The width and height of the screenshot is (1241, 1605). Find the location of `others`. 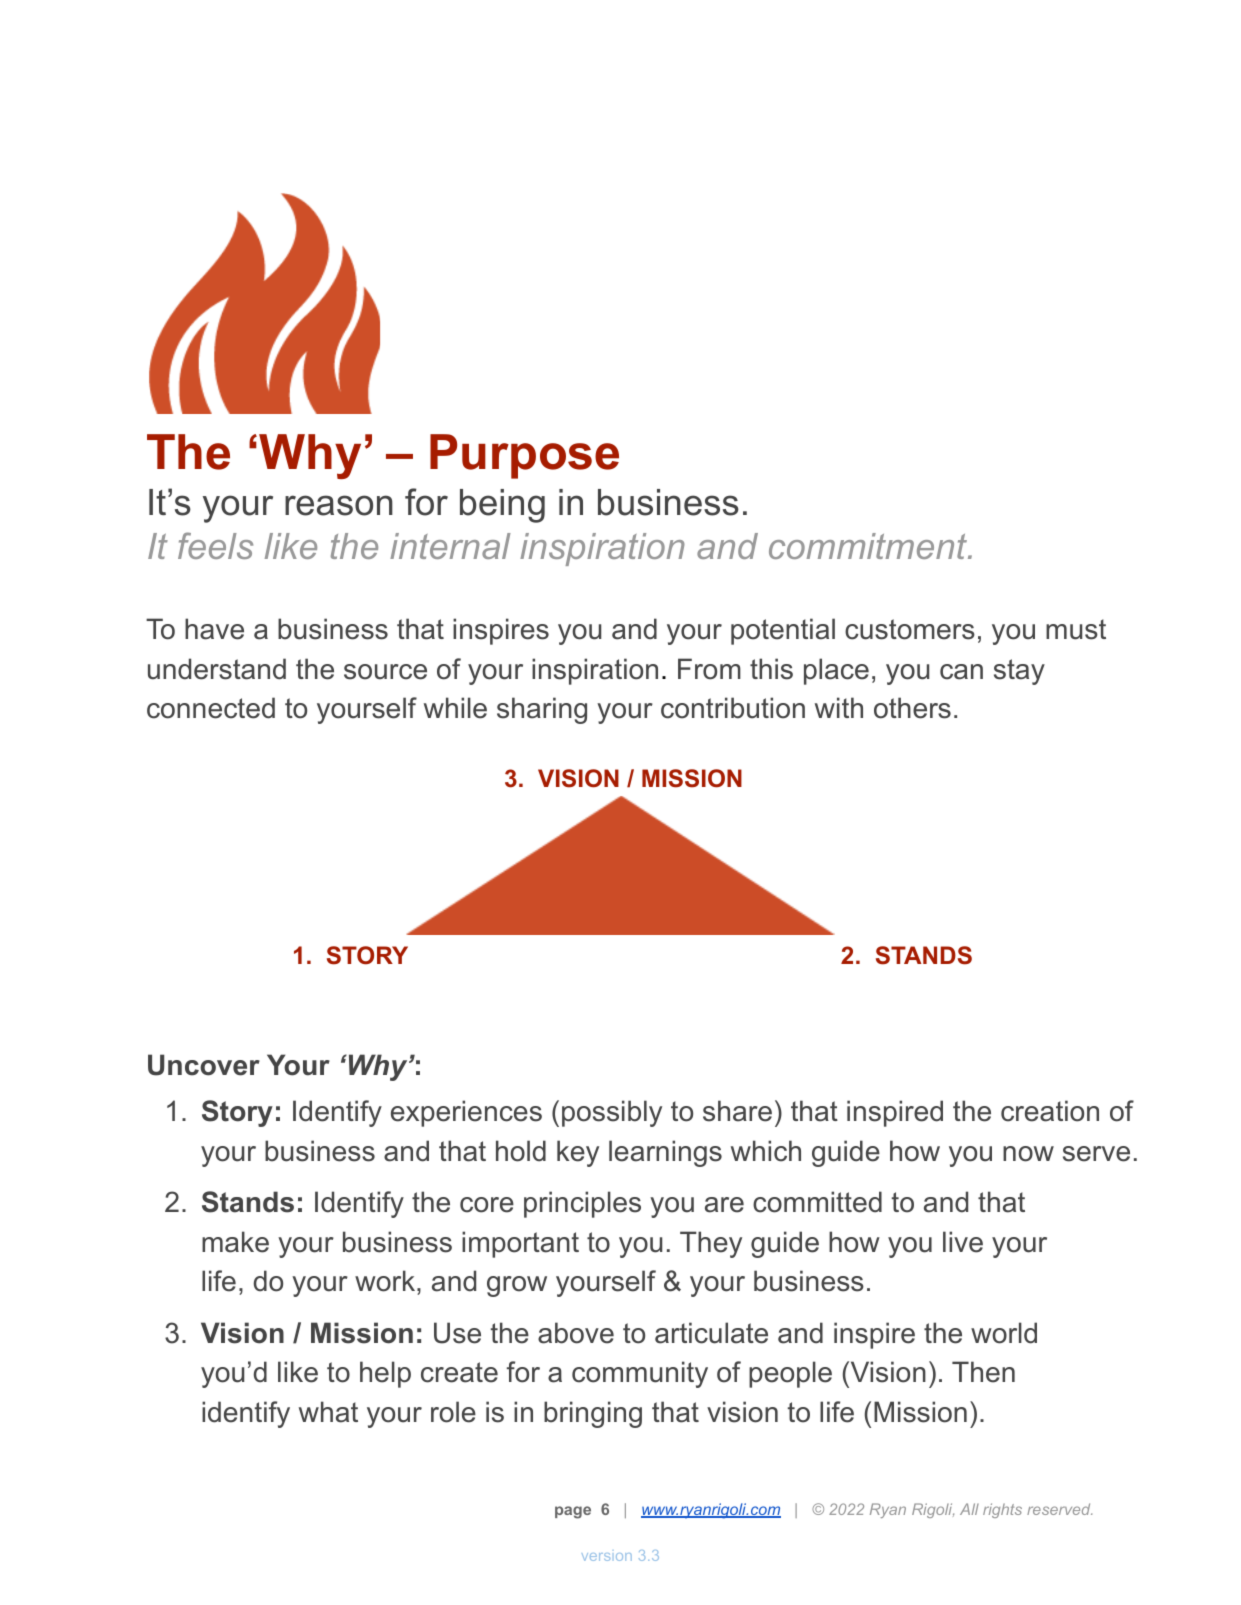

others is located at coordinates (912, 708).
